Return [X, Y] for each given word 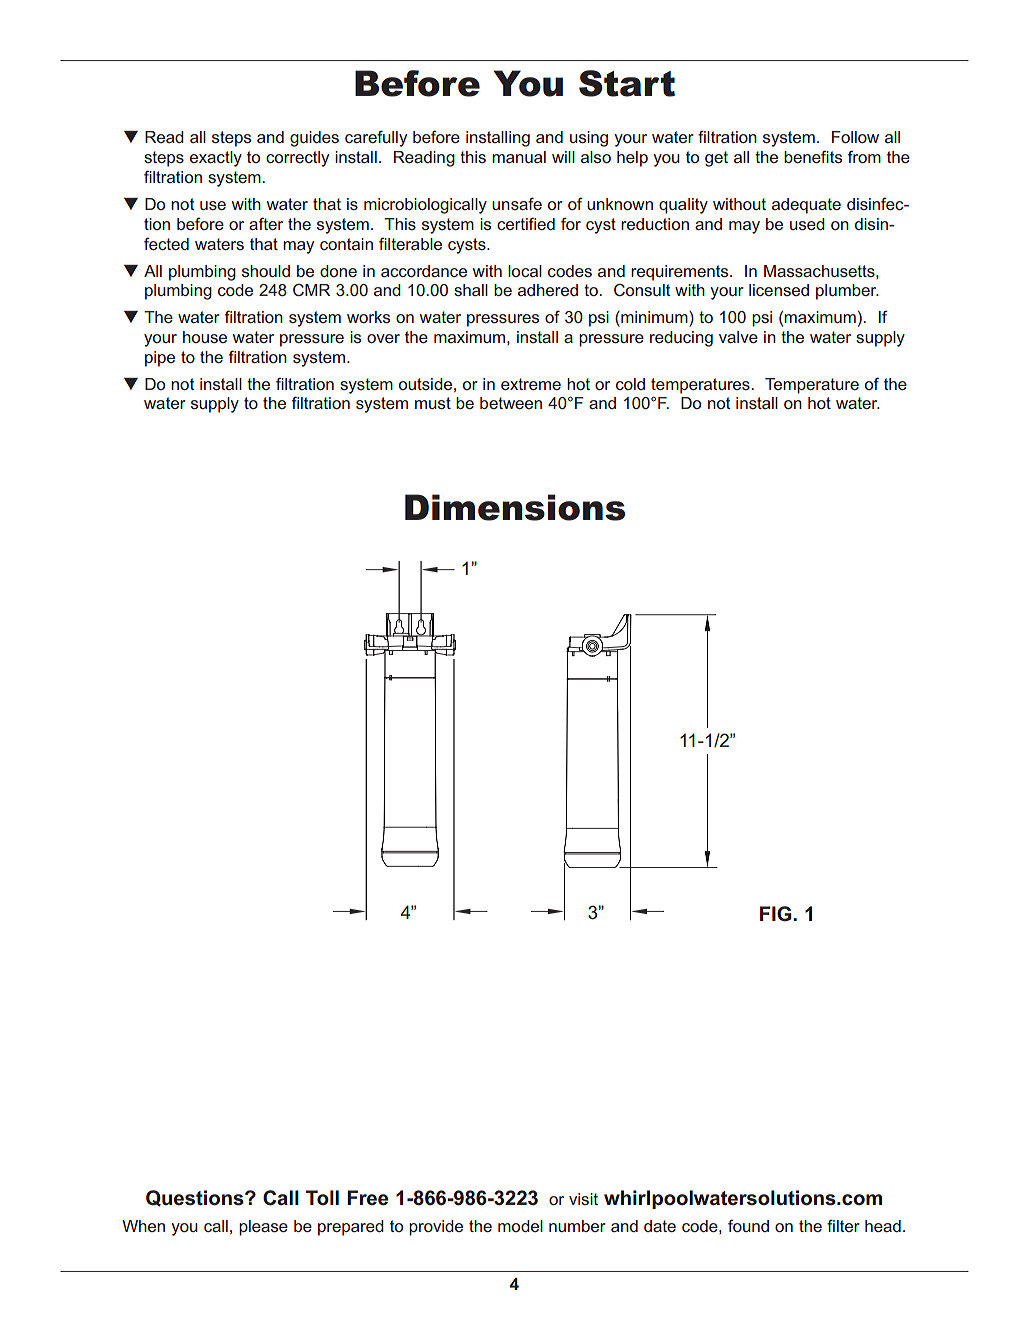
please [263, 1228]
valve [738, 337]
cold [630, 384]
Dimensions [515, 507]
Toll [322, 1197]
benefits [813, 156]
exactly [216, 159]
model [520, 1226]
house [205, 337]
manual [519, 157]
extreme [531, 384]
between [511, 403]
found [748, 1225]
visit [583, 1199]
